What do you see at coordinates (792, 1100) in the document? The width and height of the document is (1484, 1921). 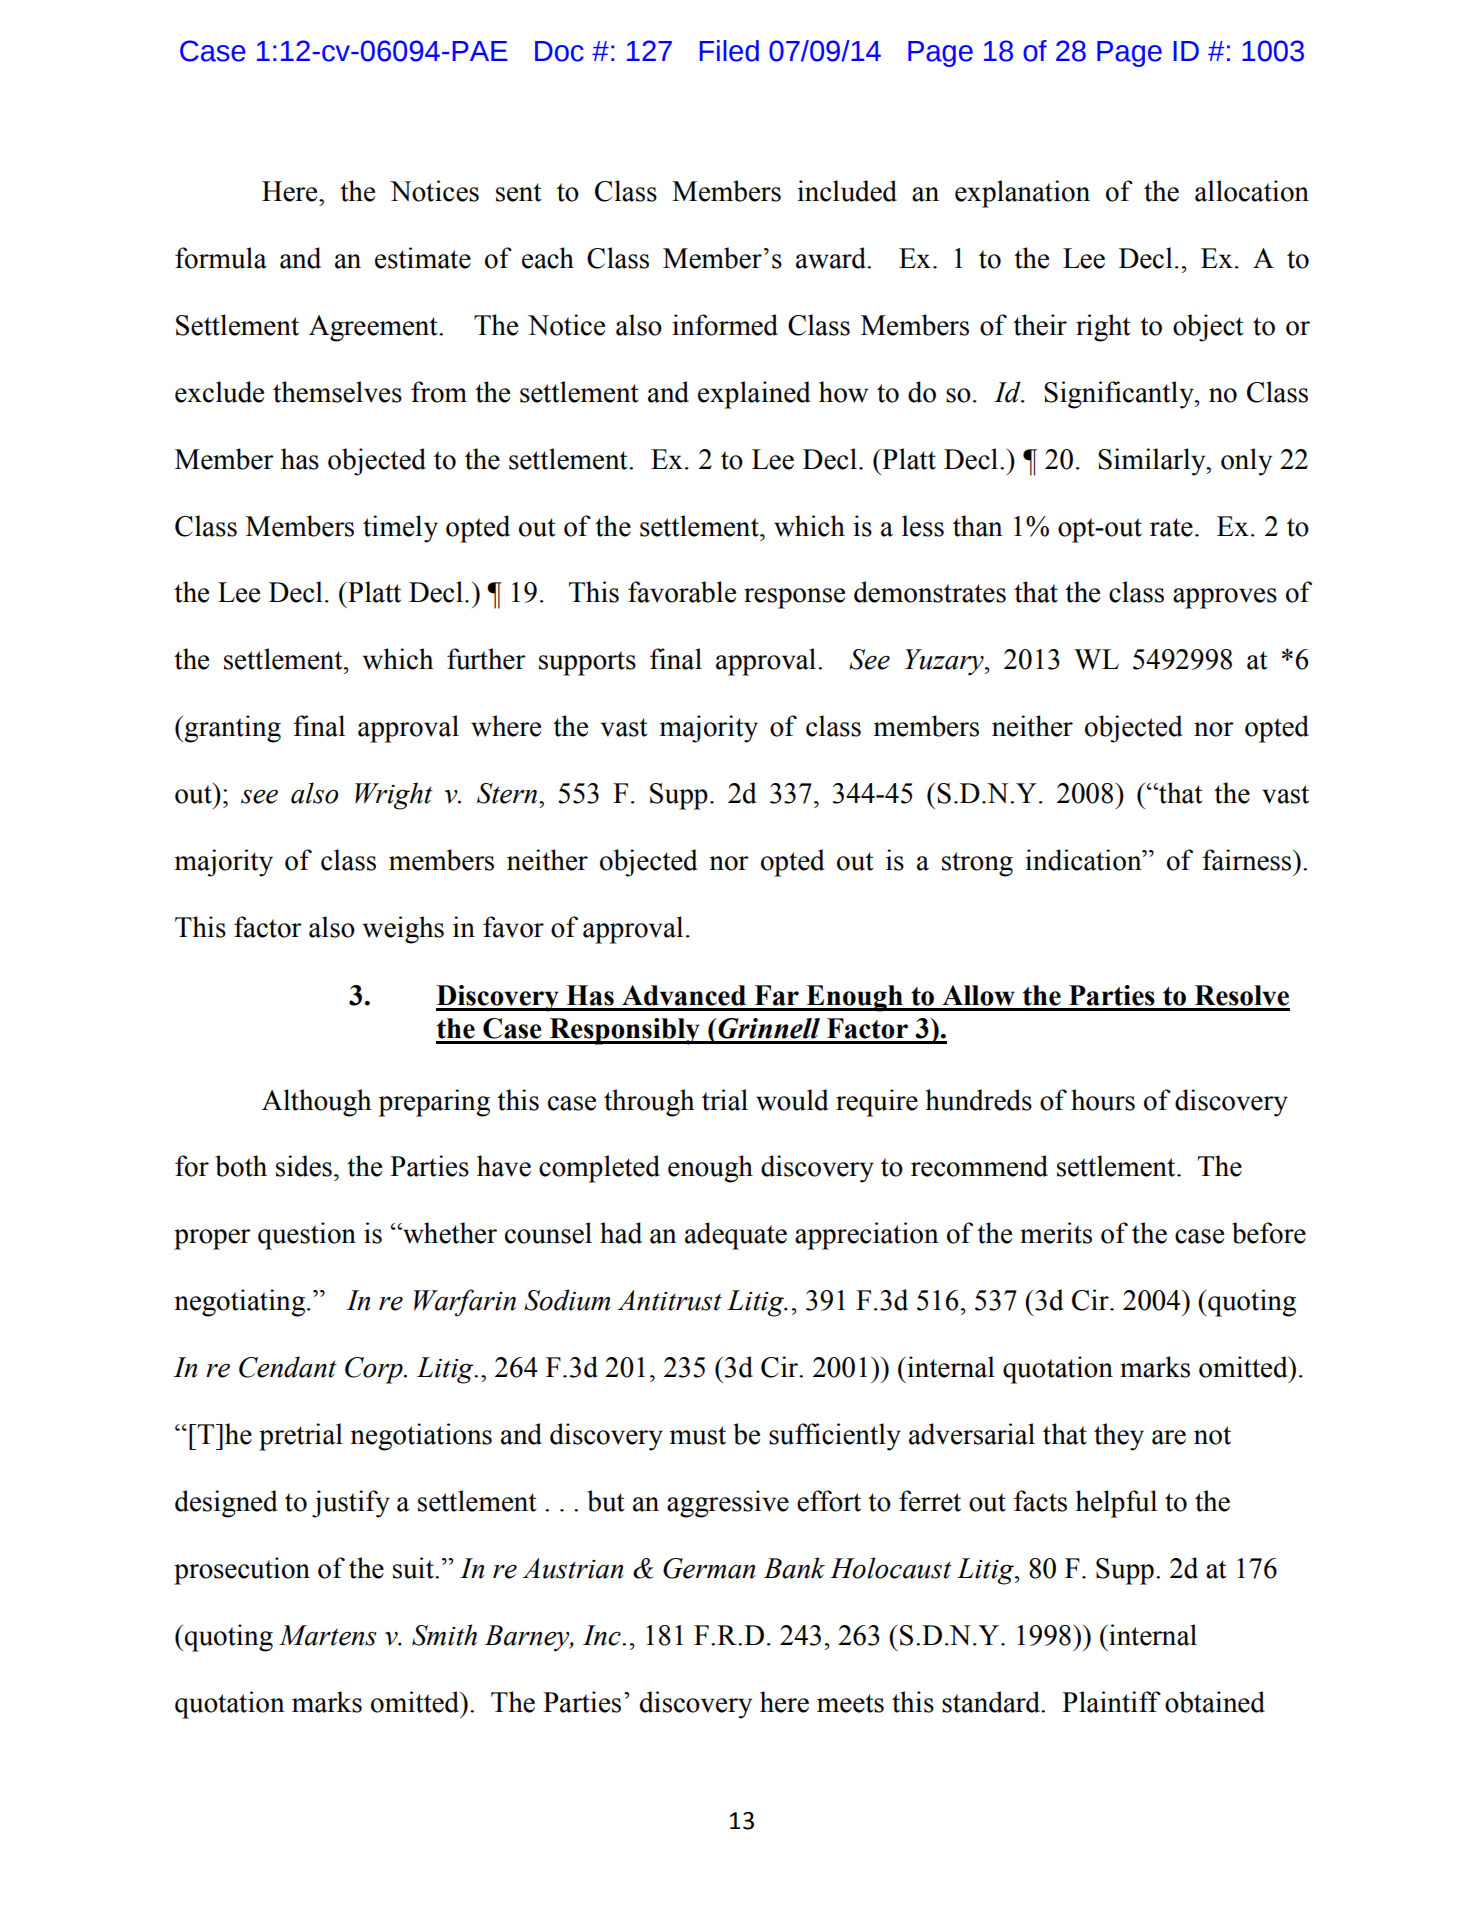 I see `would` at bounding box center [792, 1100].
